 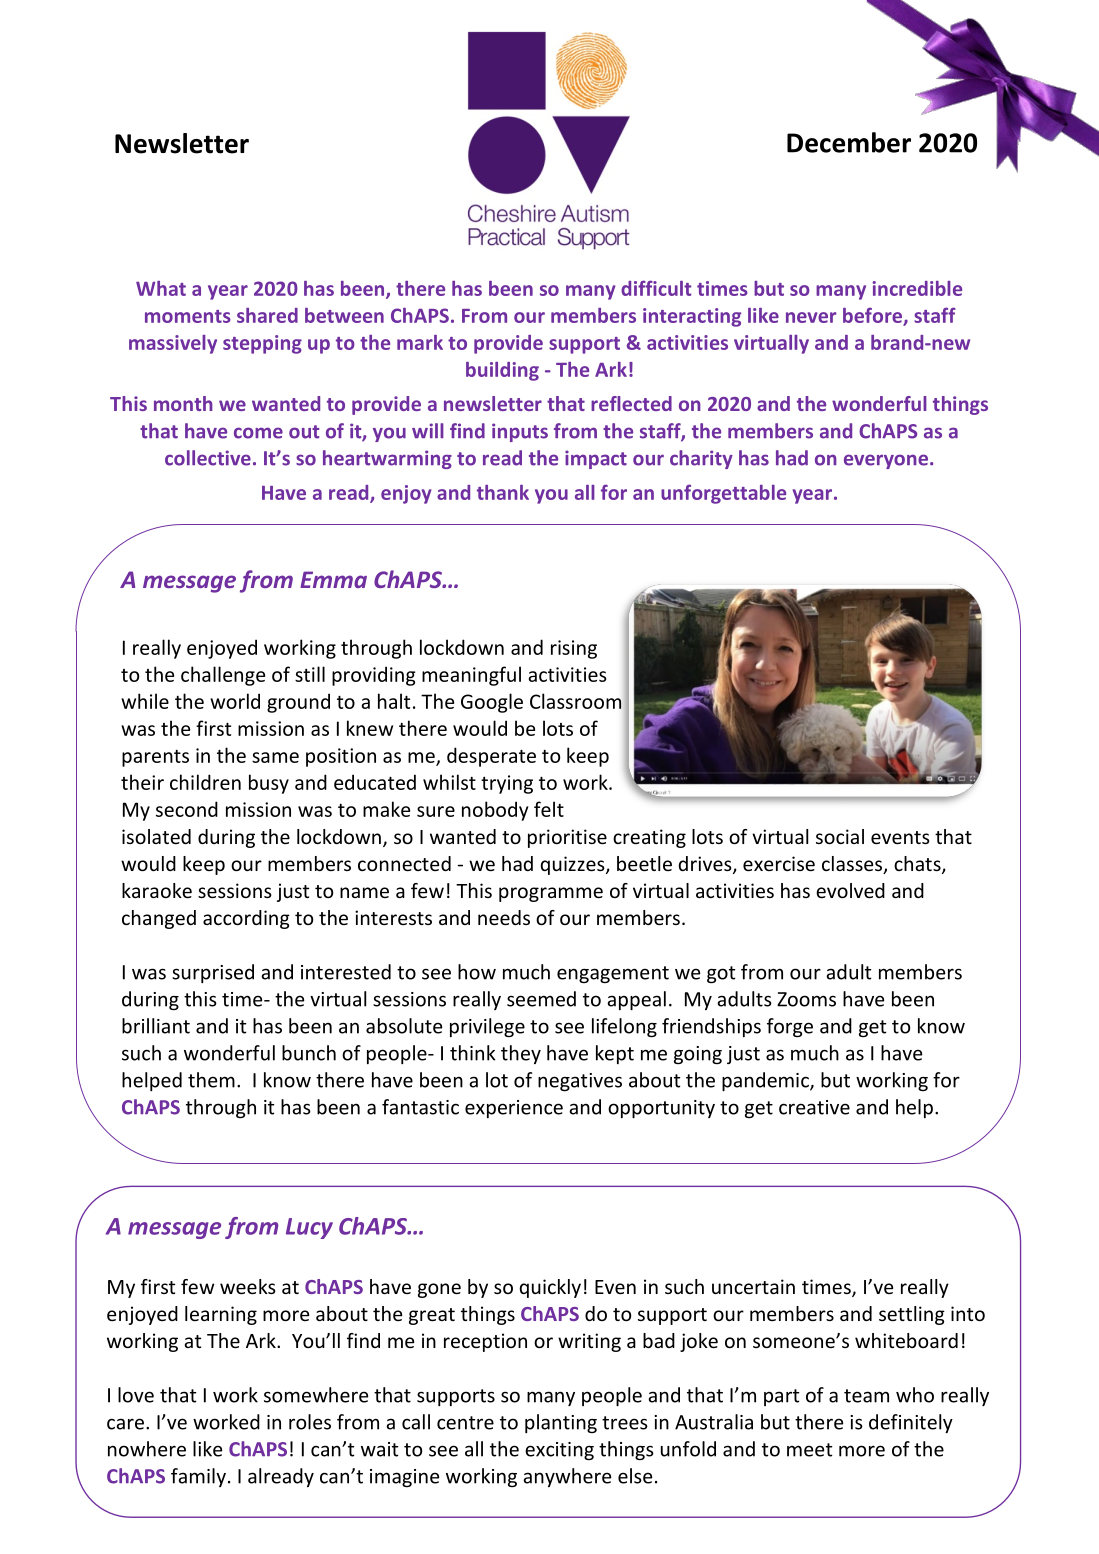 What do you see at coordinates (161, 288) in the image?
I see `What` at bounding box center [161, 288].
